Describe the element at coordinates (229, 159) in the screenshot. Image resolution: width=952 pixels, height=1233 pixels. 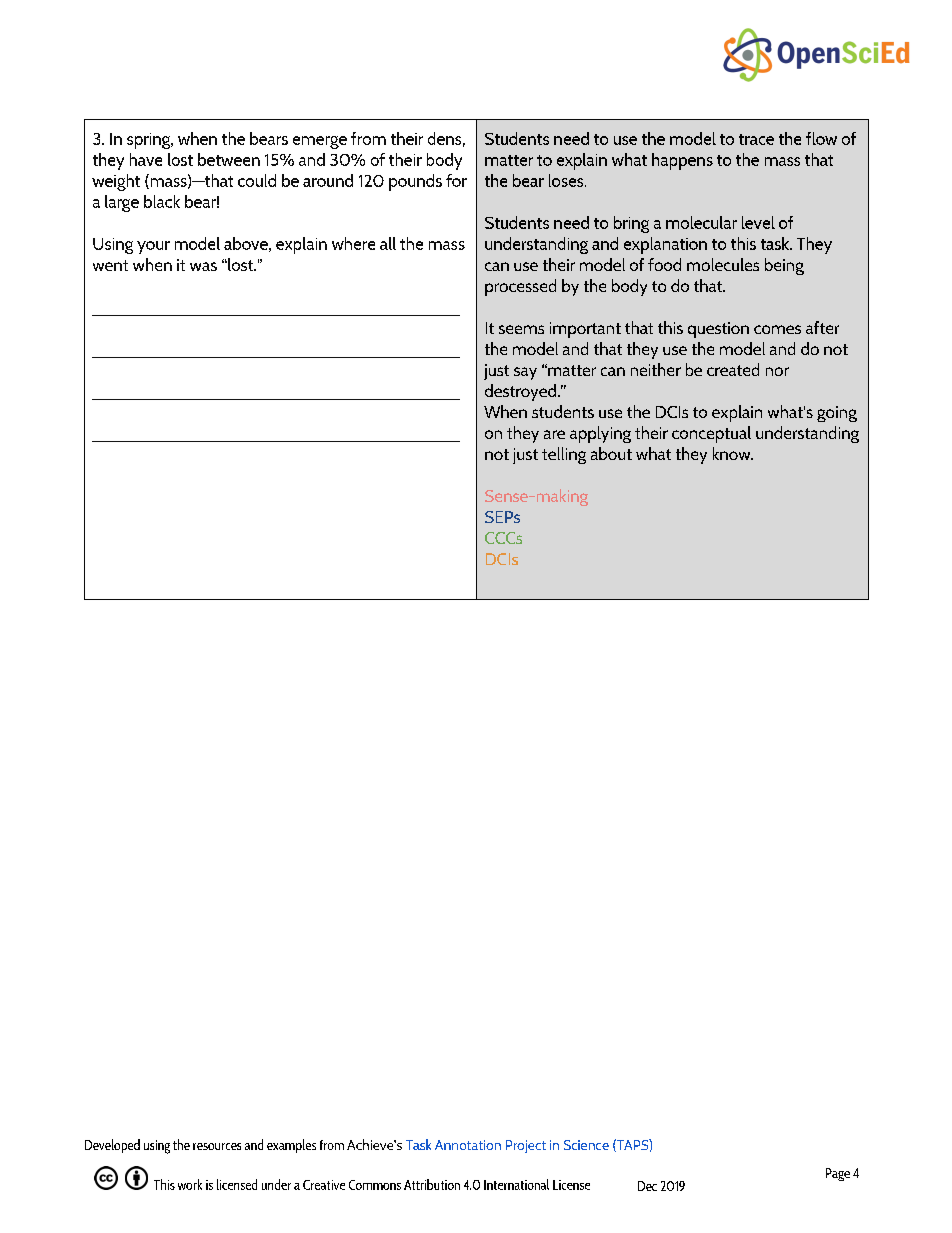
I see `between` at that location.
